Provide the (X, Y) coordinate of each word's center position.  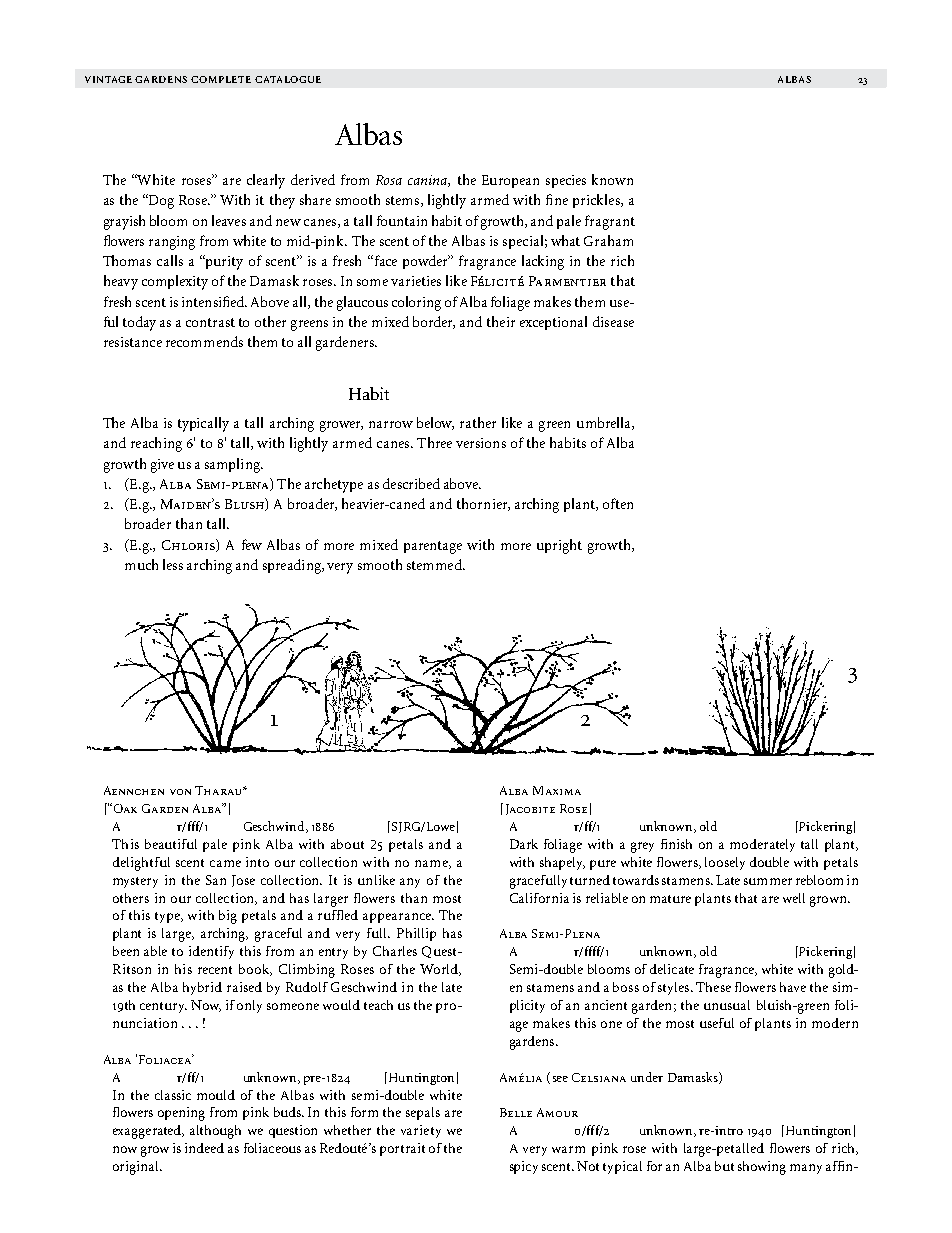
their (501, 321)
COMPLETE (221, 79)
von (180, 792)
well (794, 898)
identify (211, 952)
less (173, 564)
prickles (597, 201)
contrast (210, 322)
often (618, 503)
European (510, 181)
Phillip (416, 934)
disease (613, 321)
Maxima (557, 790)
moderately (762, 845)
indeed (204, 1148)
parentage (433, 547)
